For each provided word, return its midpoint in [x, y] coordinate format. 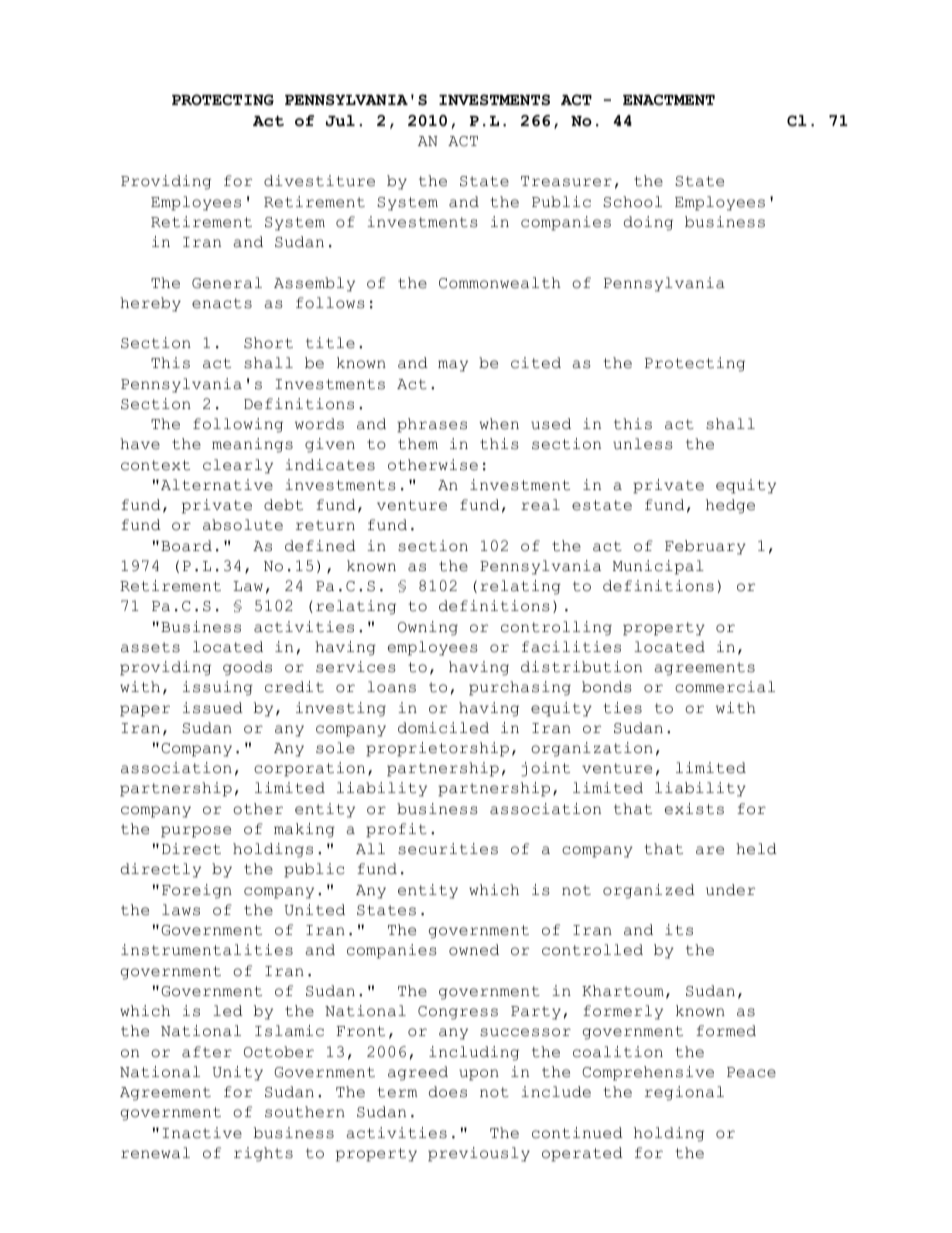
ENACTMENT [669, 100]
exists [694, 809]
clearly [238, 466]
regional [684, 1093]
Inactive [202, 1133]
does [448, 1092]
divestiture [319, 181]
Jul [340, 121]
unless [642, 444]
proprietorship [437, 749]
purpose [196, 832]
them [418, 444]
